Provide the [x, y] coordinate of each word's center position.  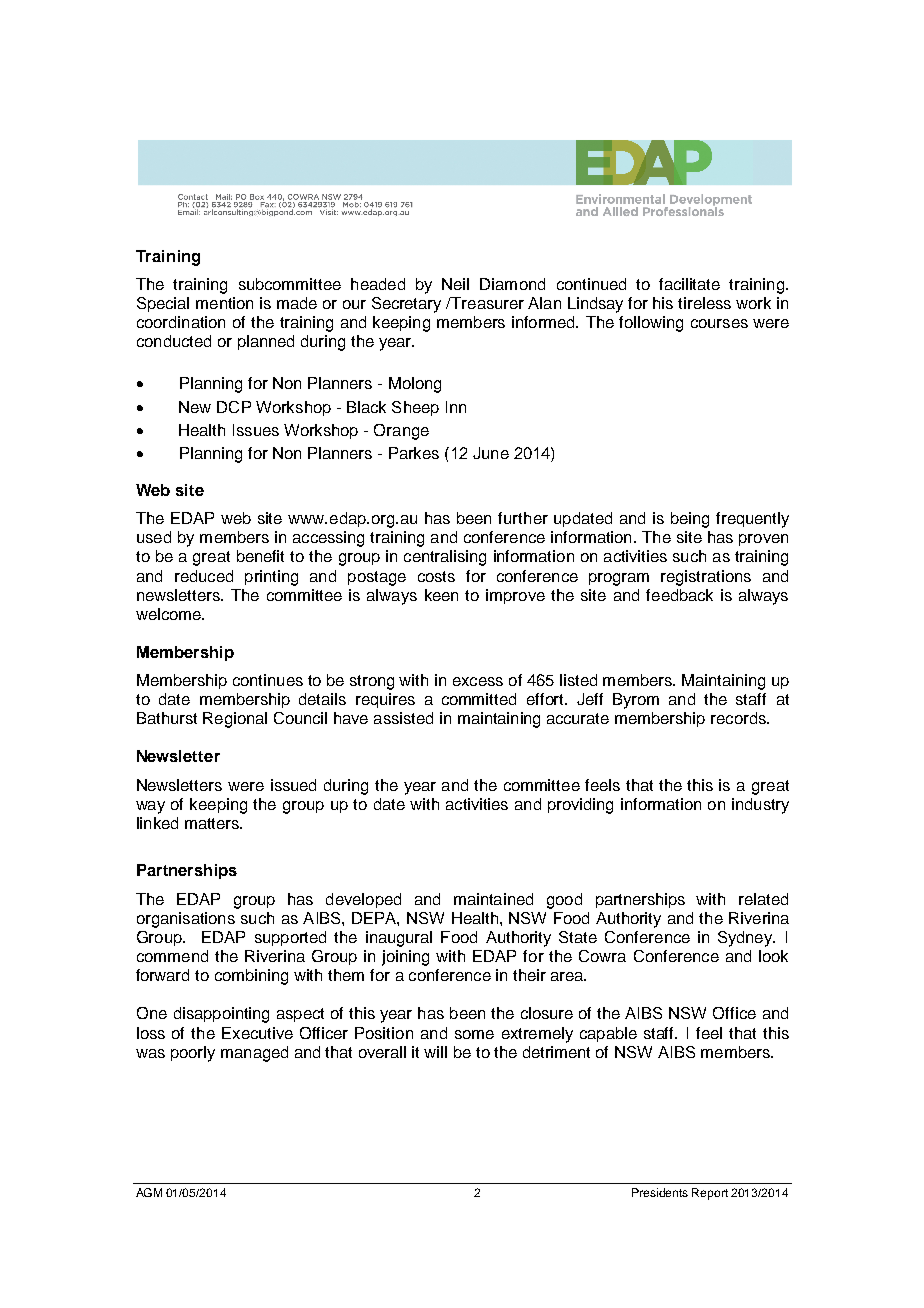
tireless [704, 303]
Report [710, 1194]
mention [224, 303]
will [435, 1052]
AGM [149, 1192]
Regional [235, 720]
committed [479, 699]
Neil [455, 284]
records [739, 718]
